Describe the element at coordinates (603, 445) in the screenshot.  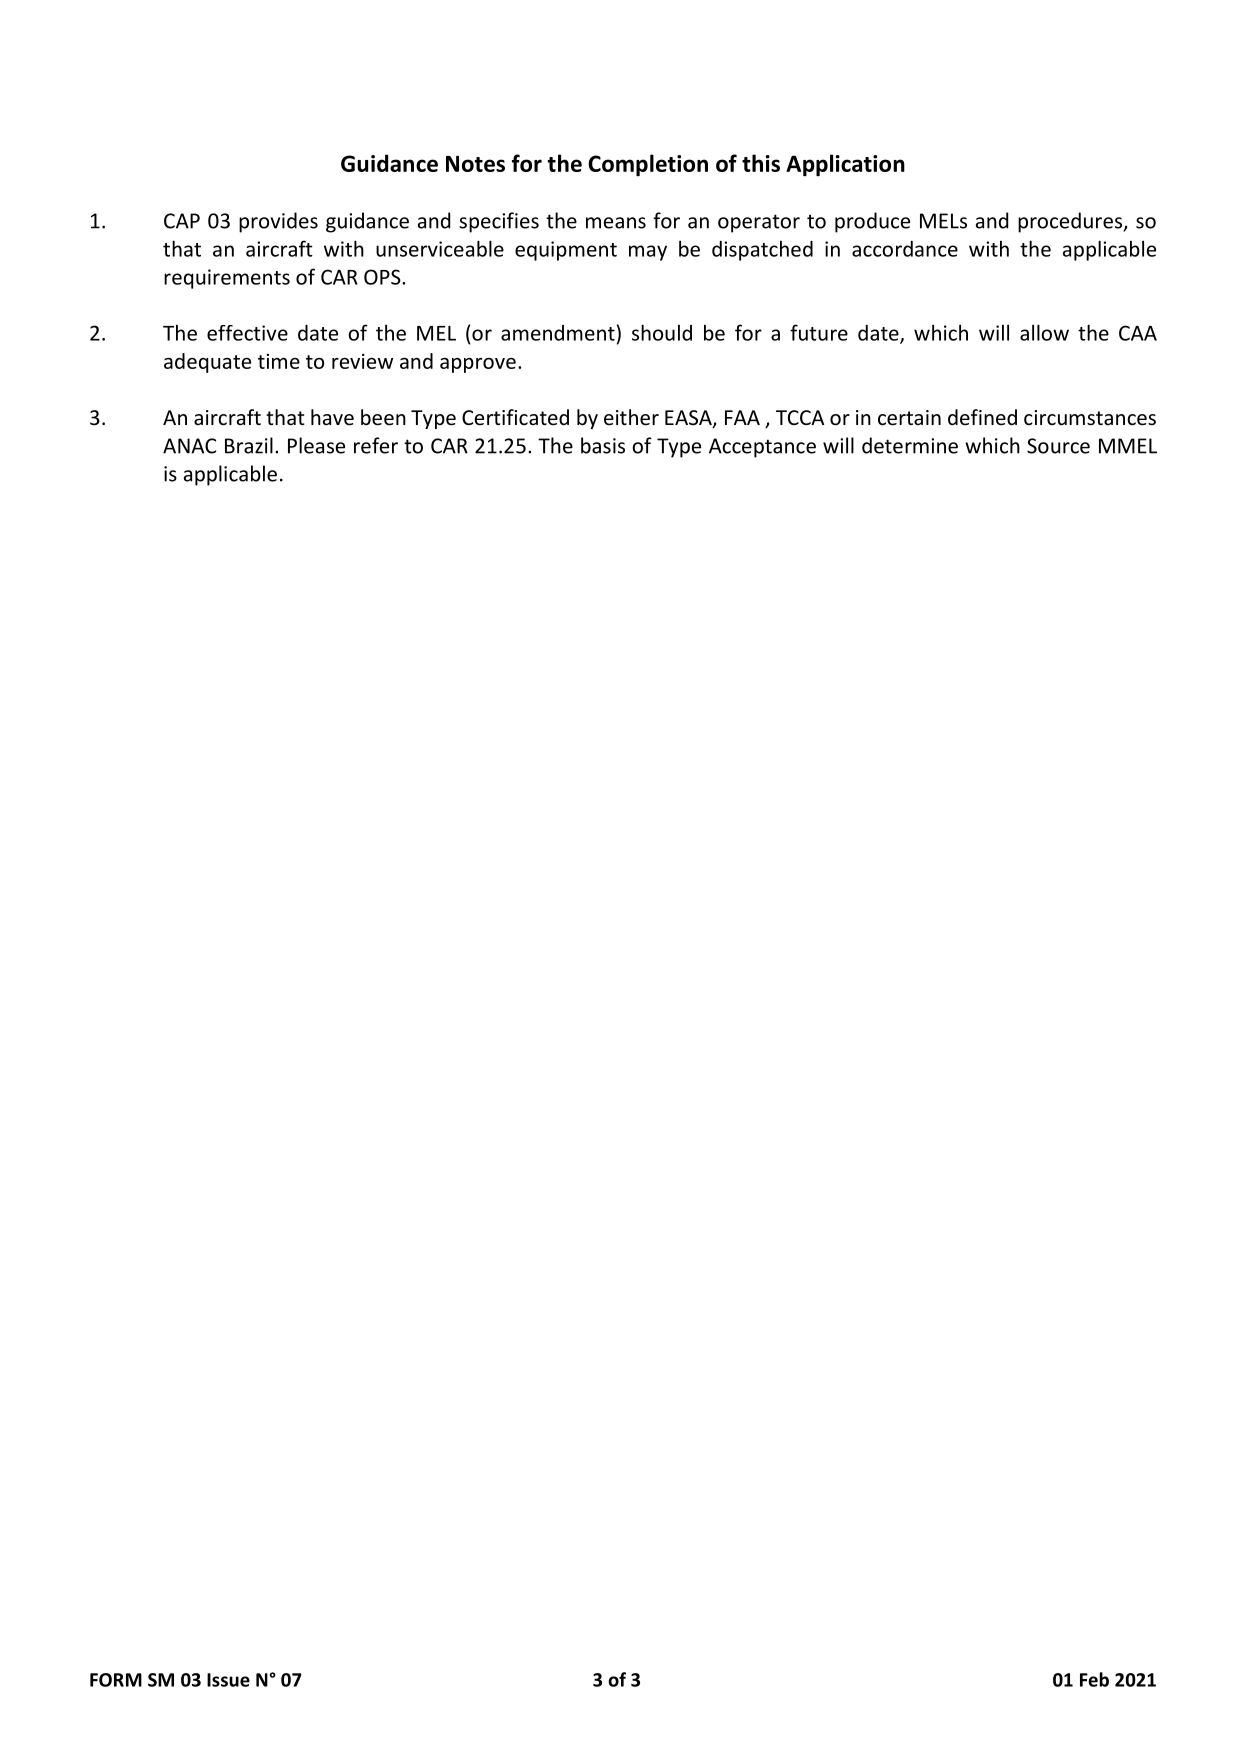
I see `basis` at that location.
